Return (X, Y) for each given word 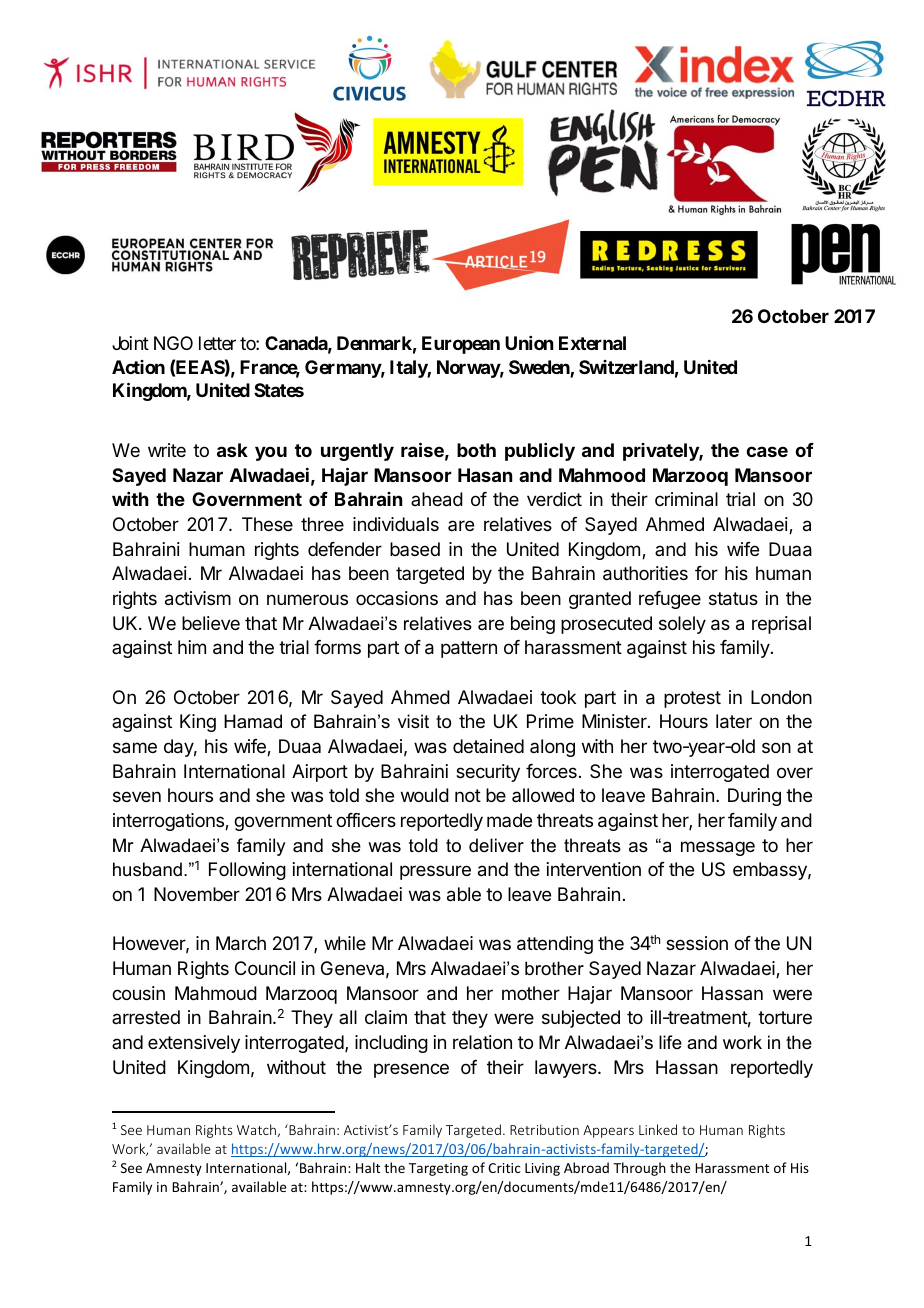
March (241, 943)
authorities (645, 573)
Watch (256, 1129)
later (734, 721)
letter (217, 343)
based (415, 549)
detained (488, 746)
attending (555, 945)
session (697, 943)
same (135, 748)
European (461, 345)
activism (198, 598)
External (592, 343)
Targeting (438, 1169)
